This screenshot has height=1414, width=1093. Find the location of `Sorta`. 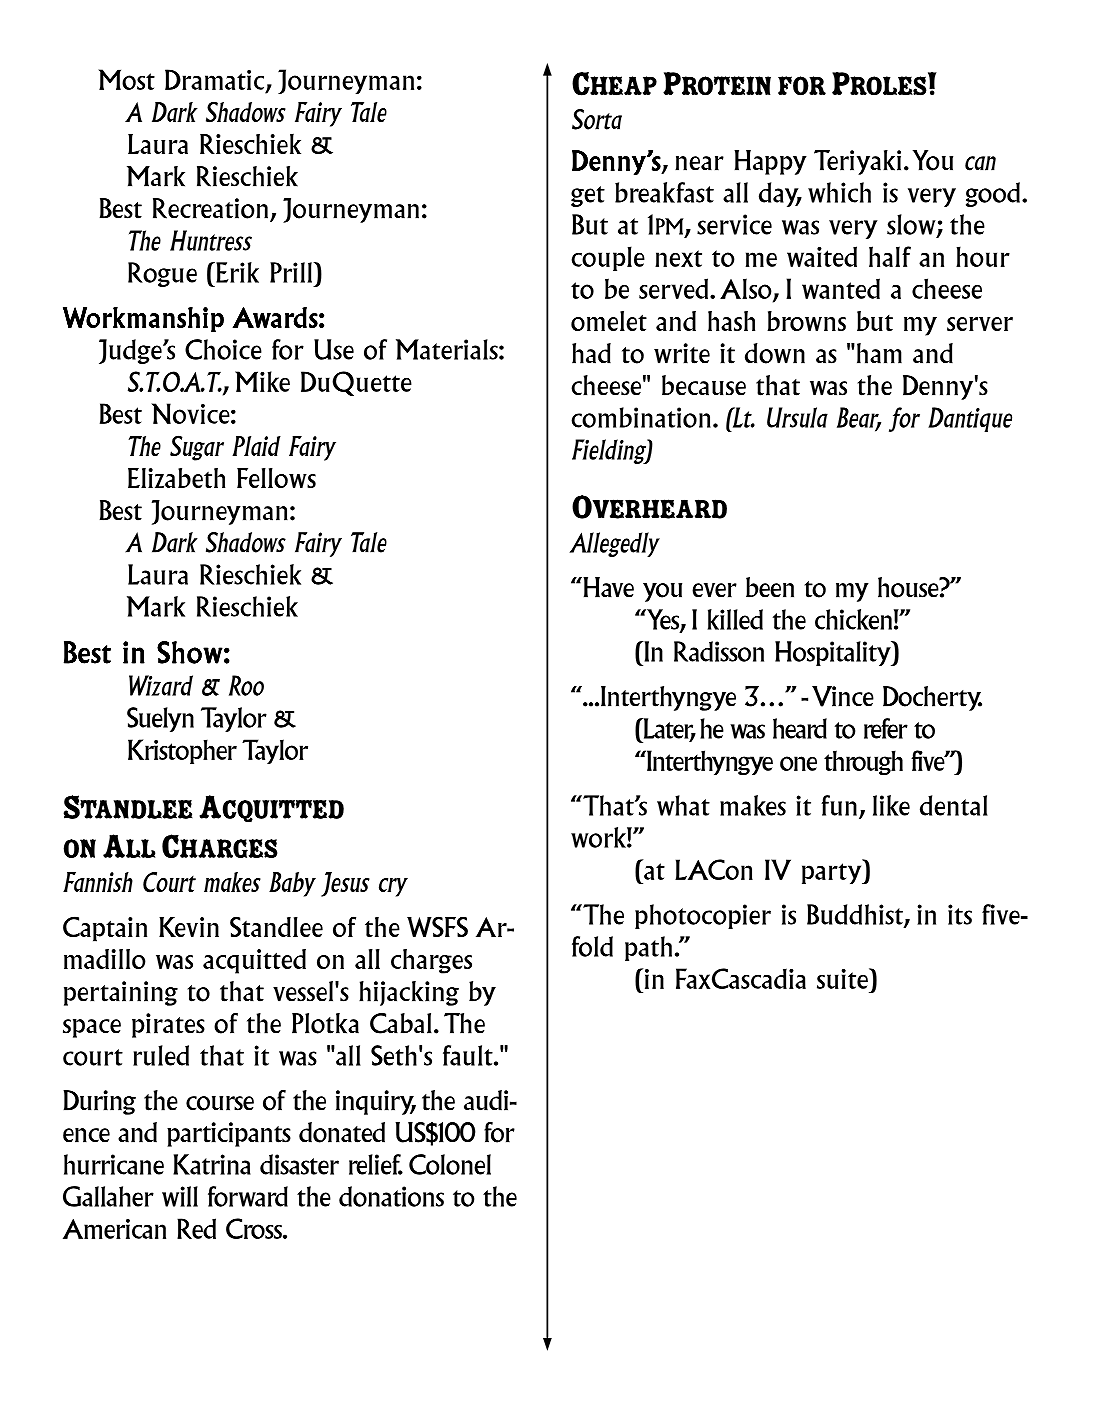

Sorta is located at coordinates (597, 119).
